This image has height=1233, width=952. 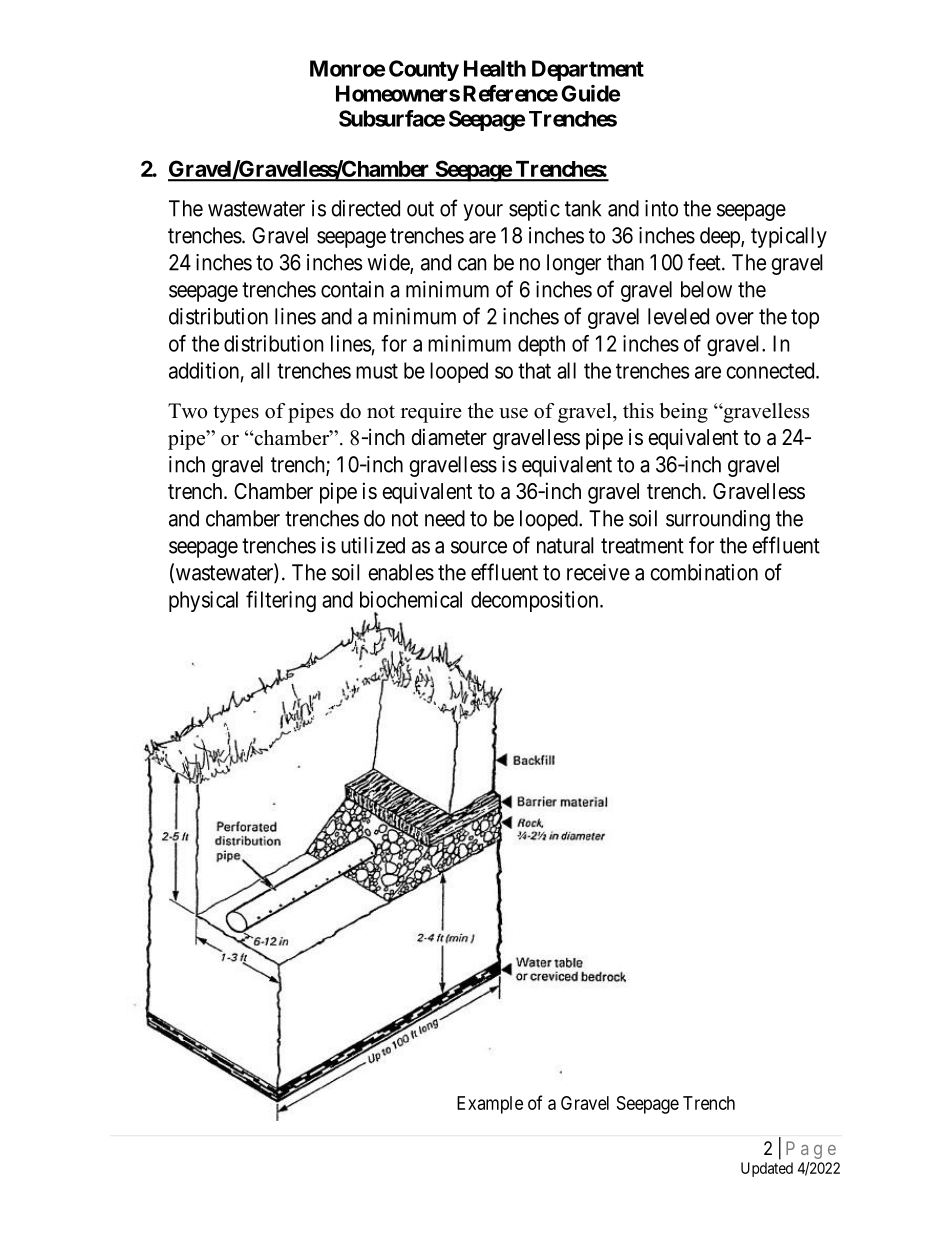 What do you see at coordinates (495, 68) in the image?
I see `Health` at bounding box center [495, 68].
